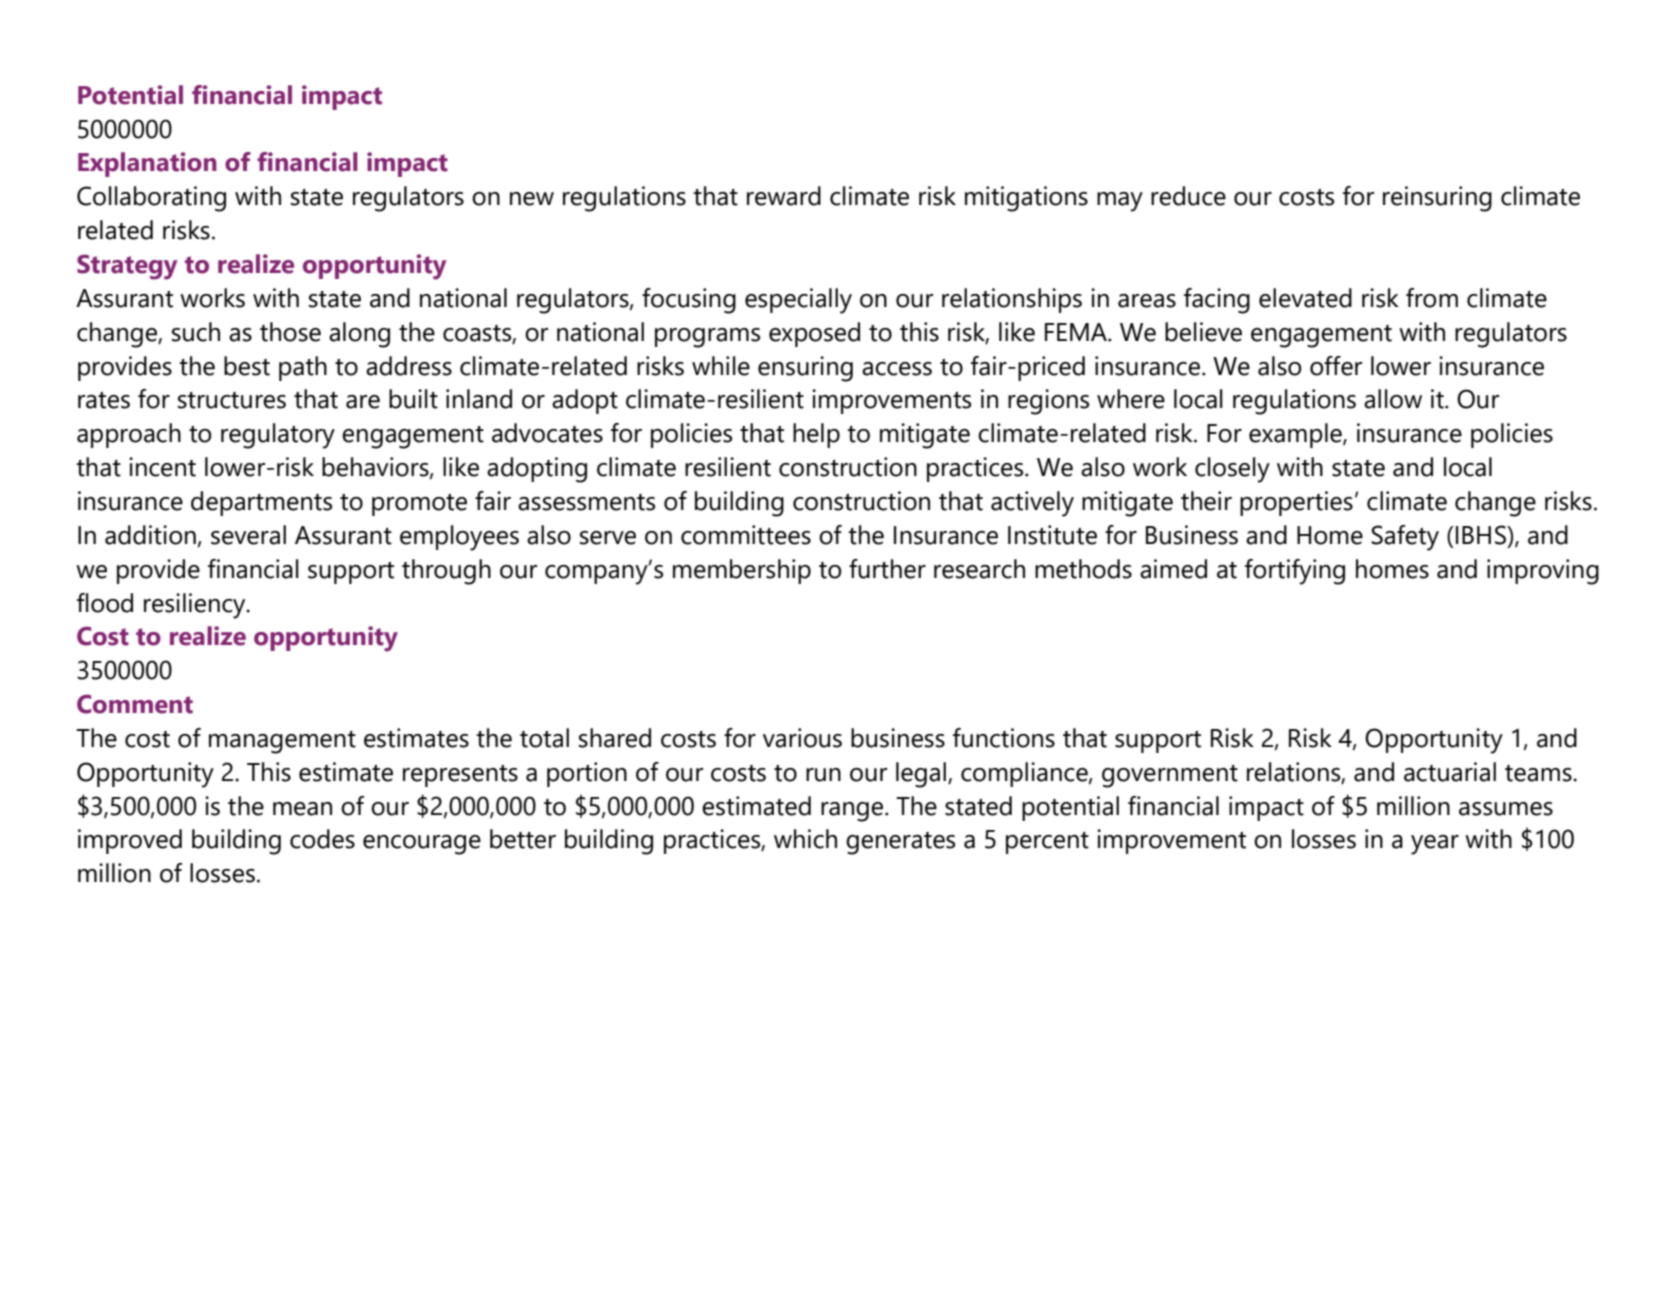  I want to click on which, so click(805, 839).
